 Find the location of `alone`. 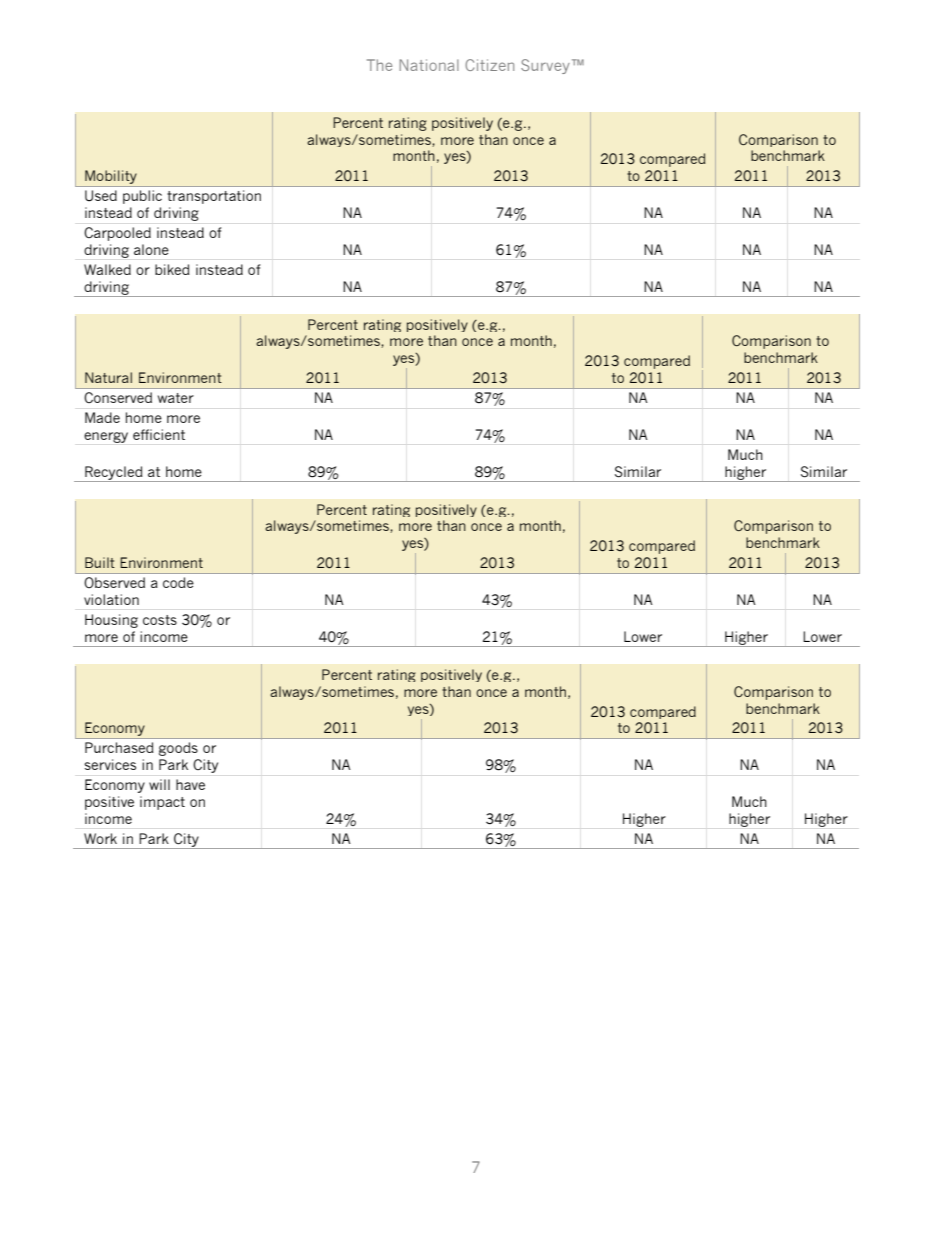

alone is located at coordinates (151, 249).
